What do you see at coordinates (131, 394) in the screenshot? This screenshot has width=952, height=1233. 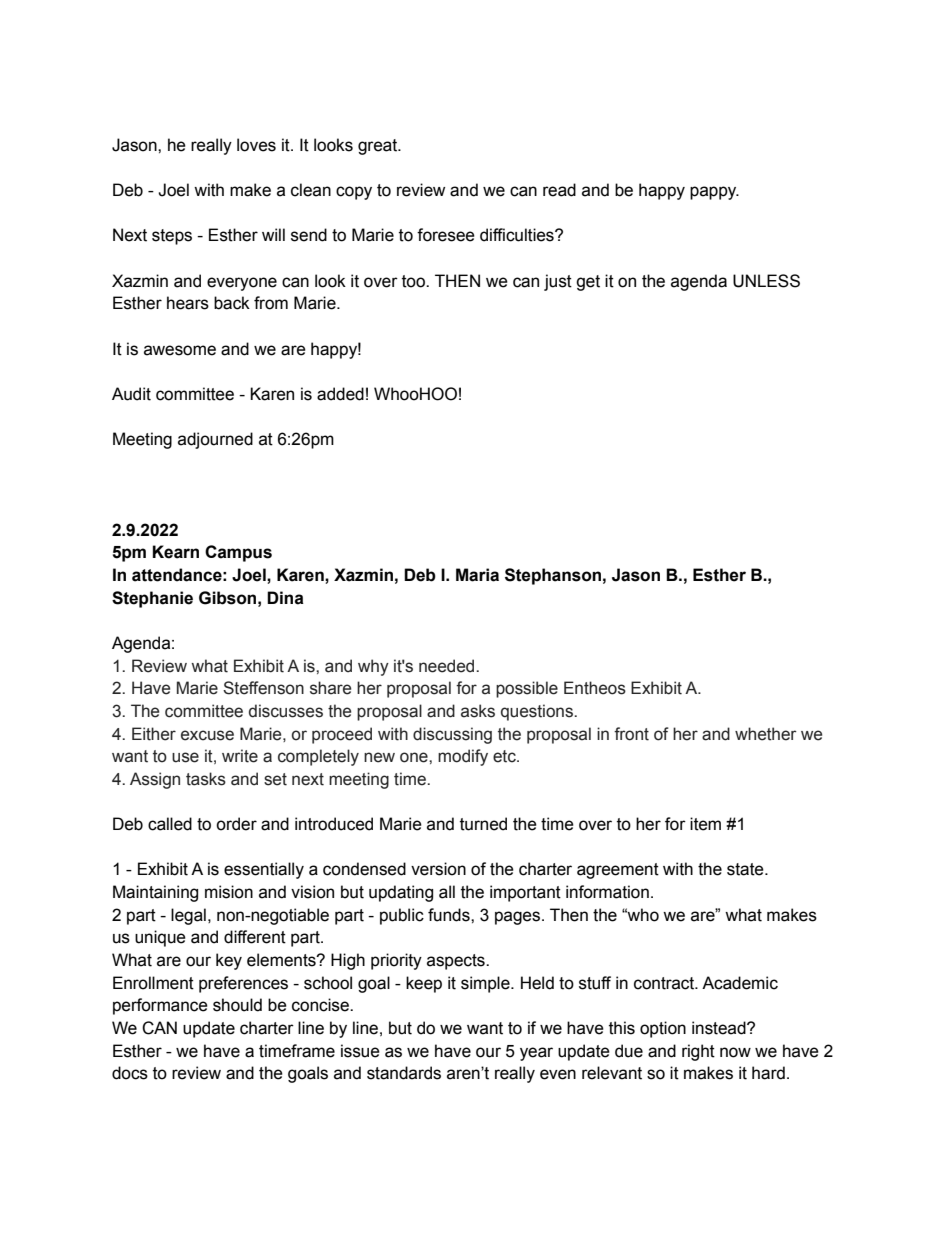 I see `Audit` at bounding box center [131, 394].
